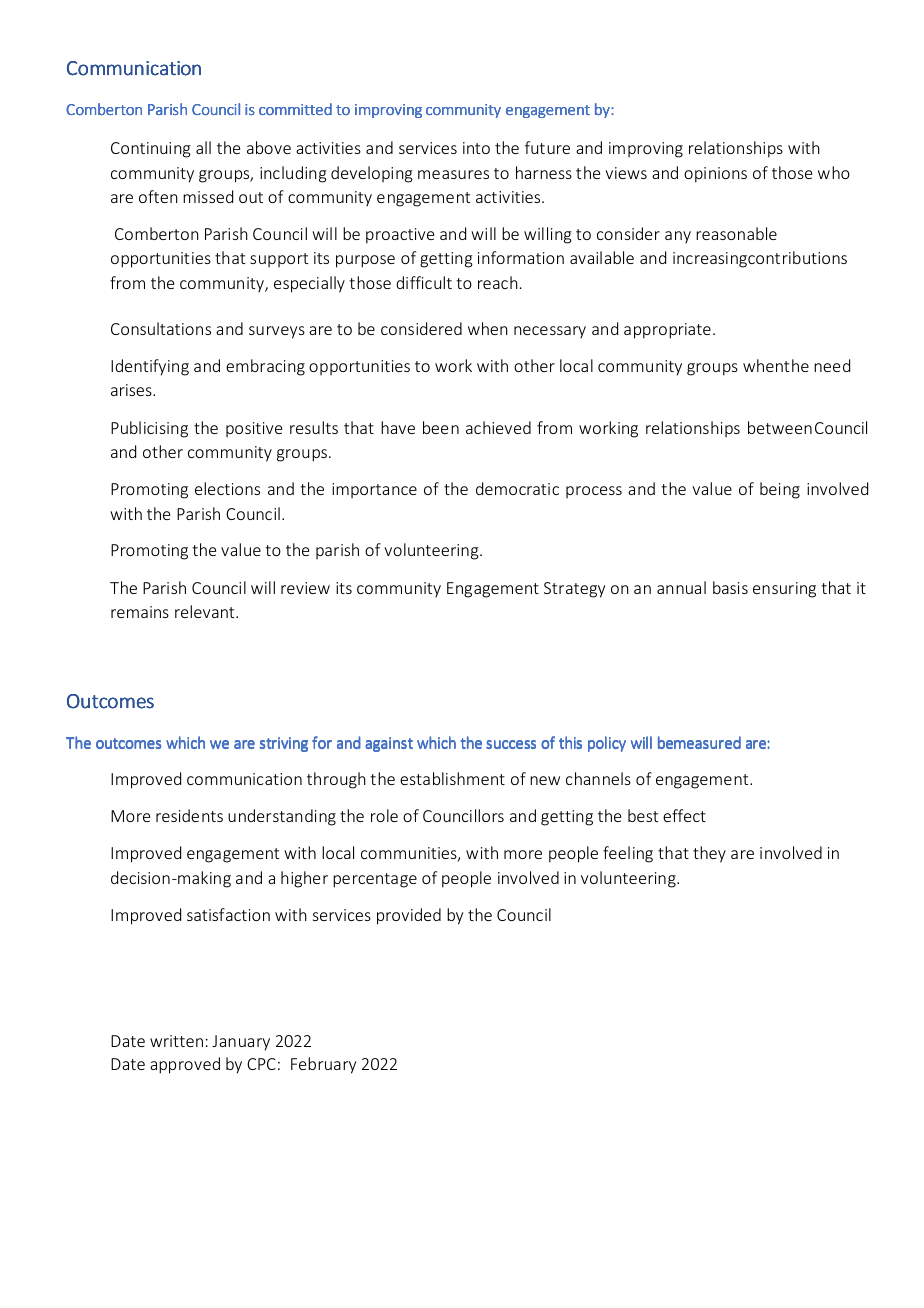  I want to click on Strategy, so click(574, 590).
